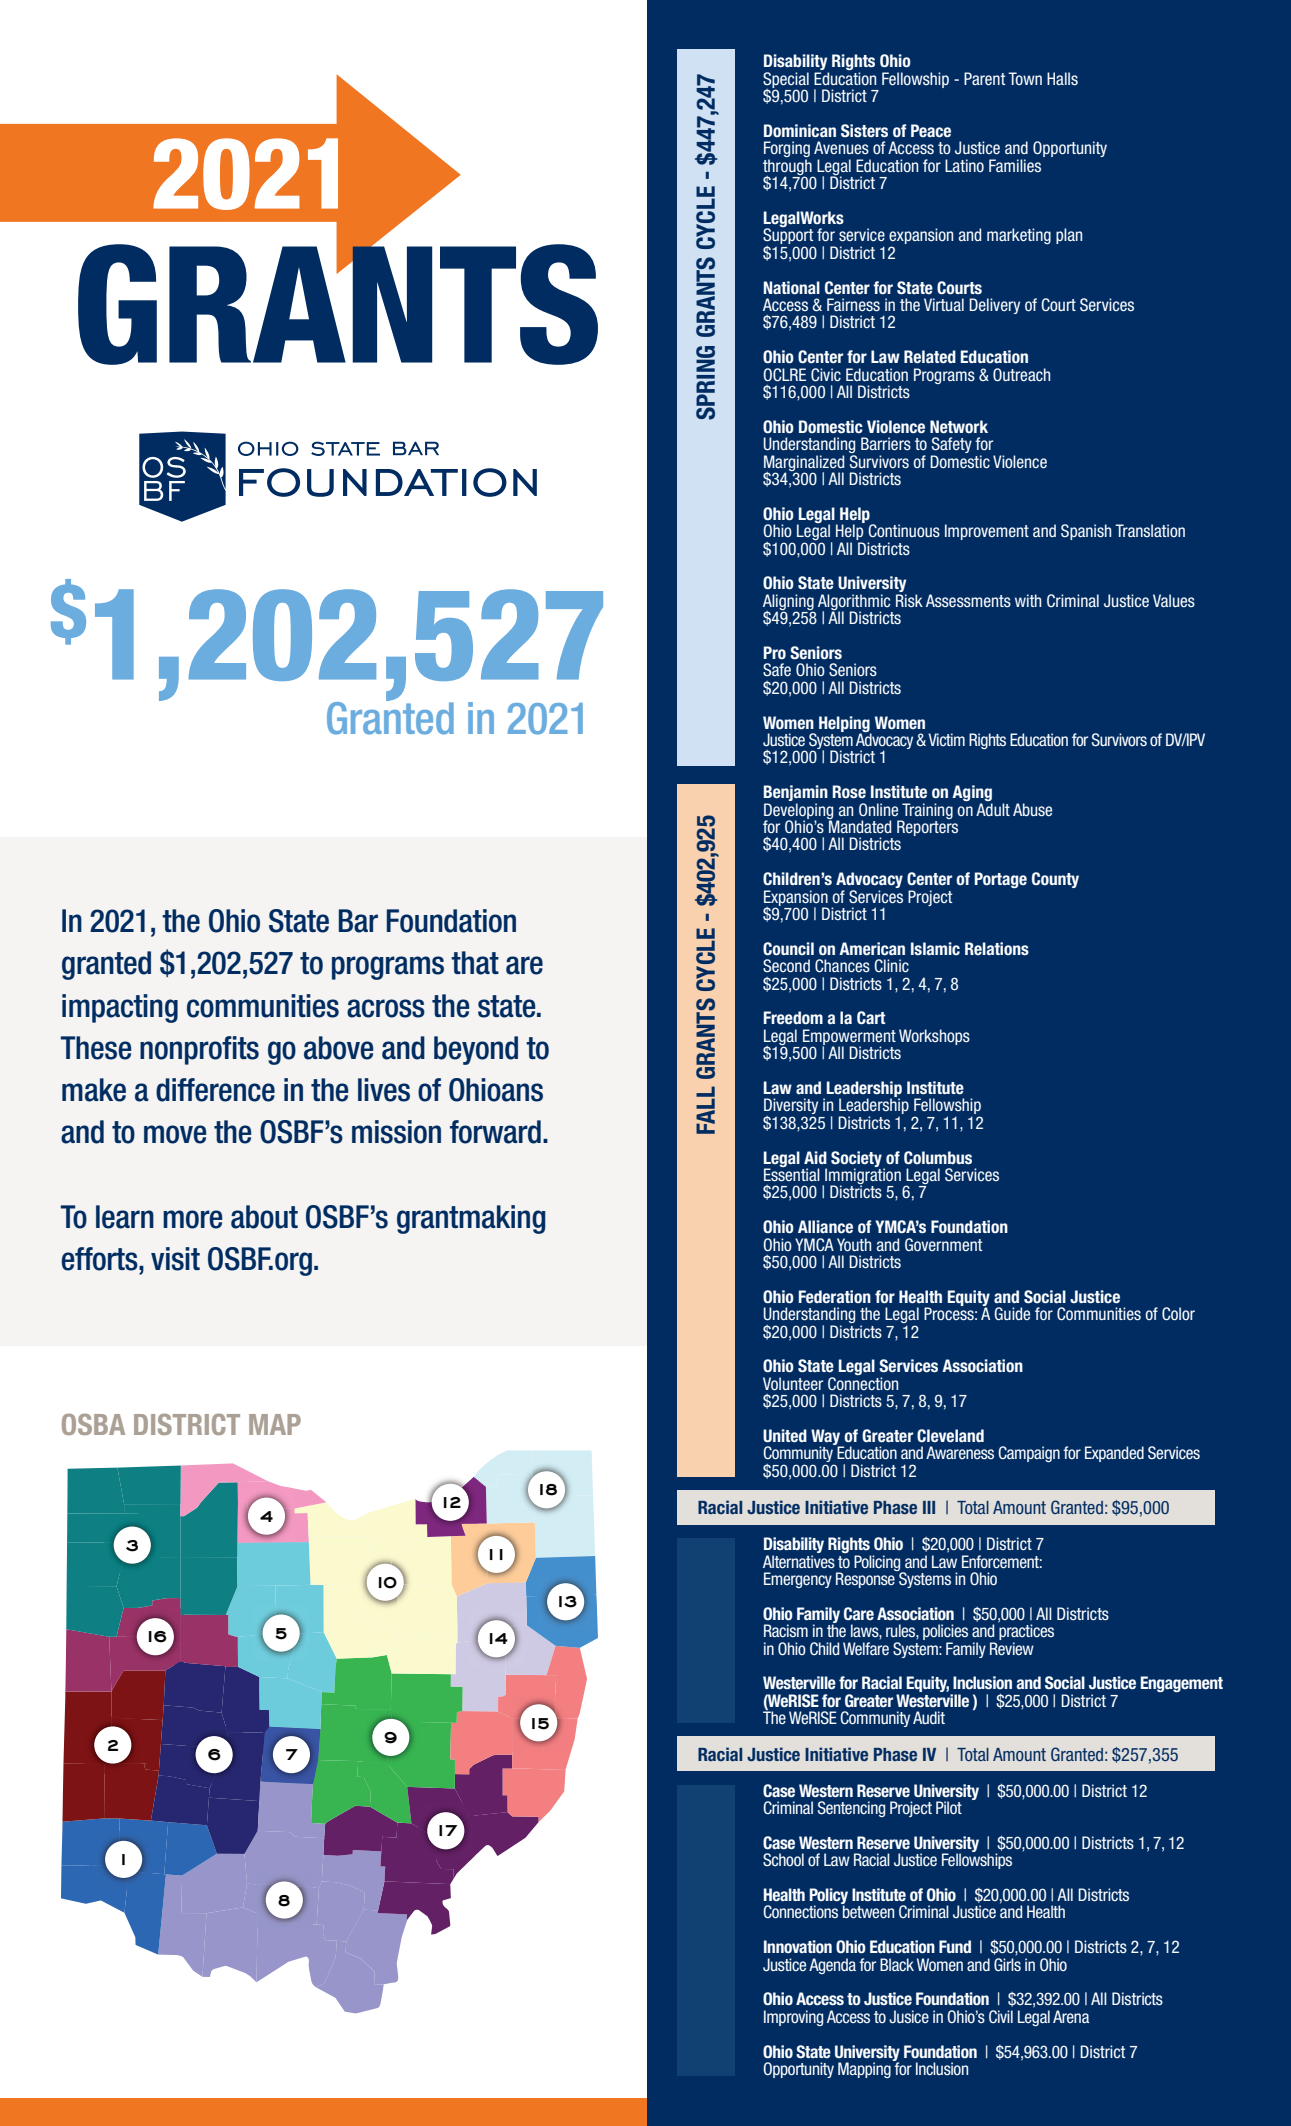 The width and height of the screenshot is (1291, 2126). I want to click on Algorithmic, so click(854, 603).
